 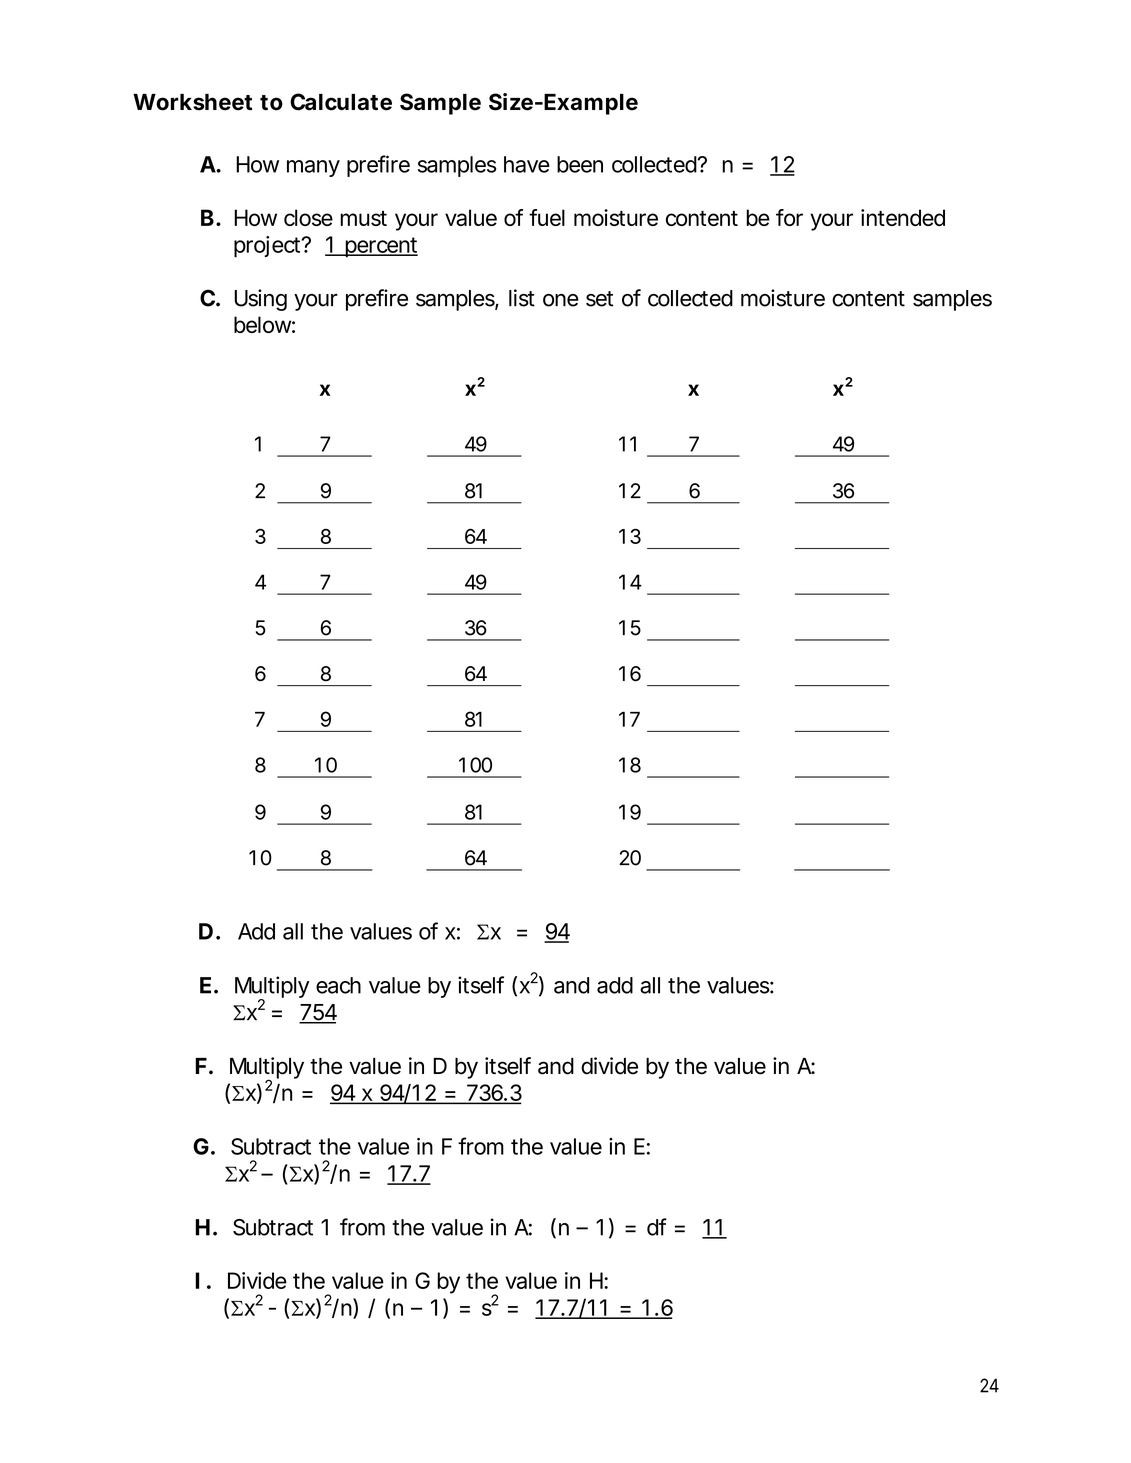 What do you see at coordinates (561, 300) in the screenshot?
I see `one` at bounding box center [561, 300].
